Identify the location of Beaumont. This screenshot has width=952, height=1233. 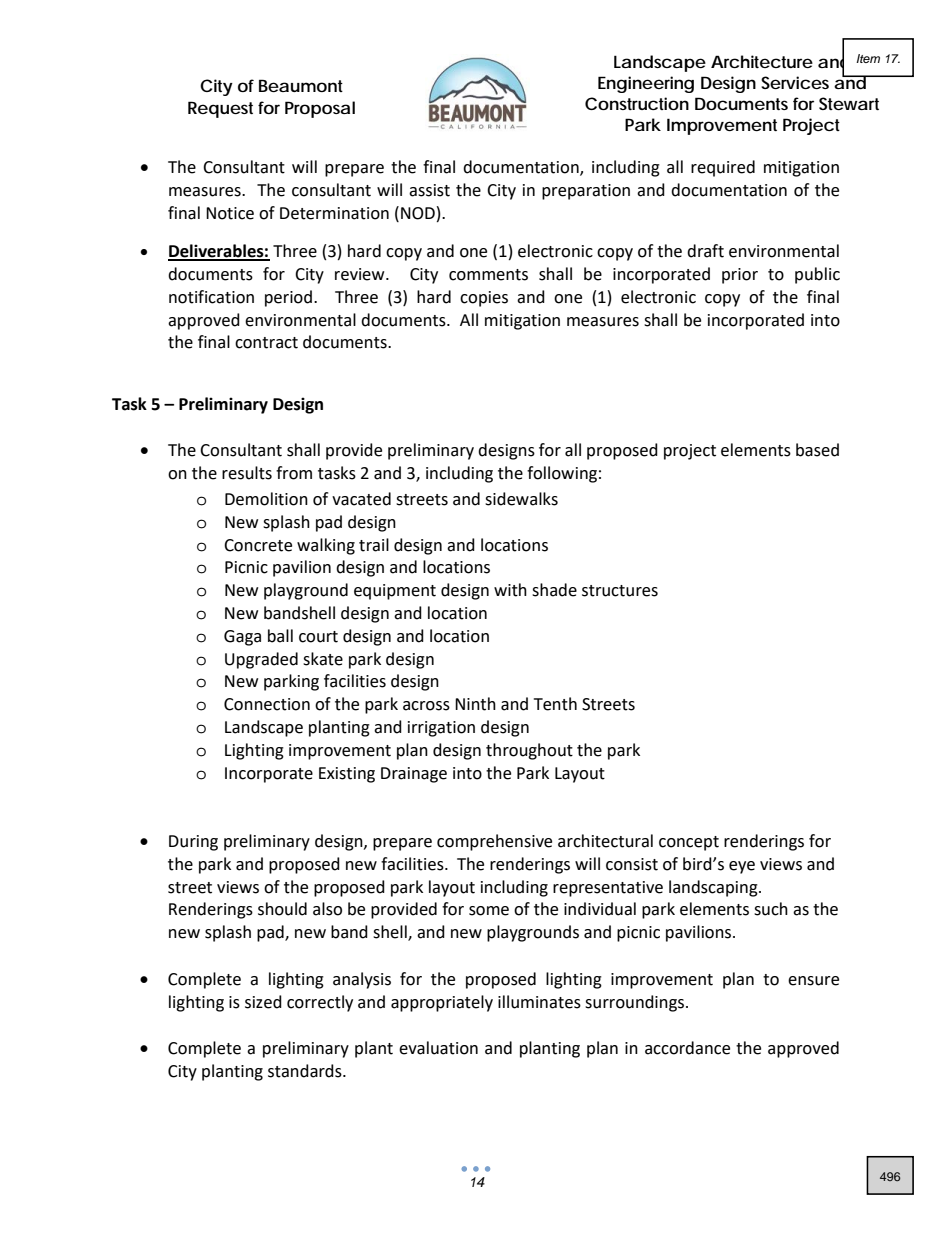
(301, 85).
